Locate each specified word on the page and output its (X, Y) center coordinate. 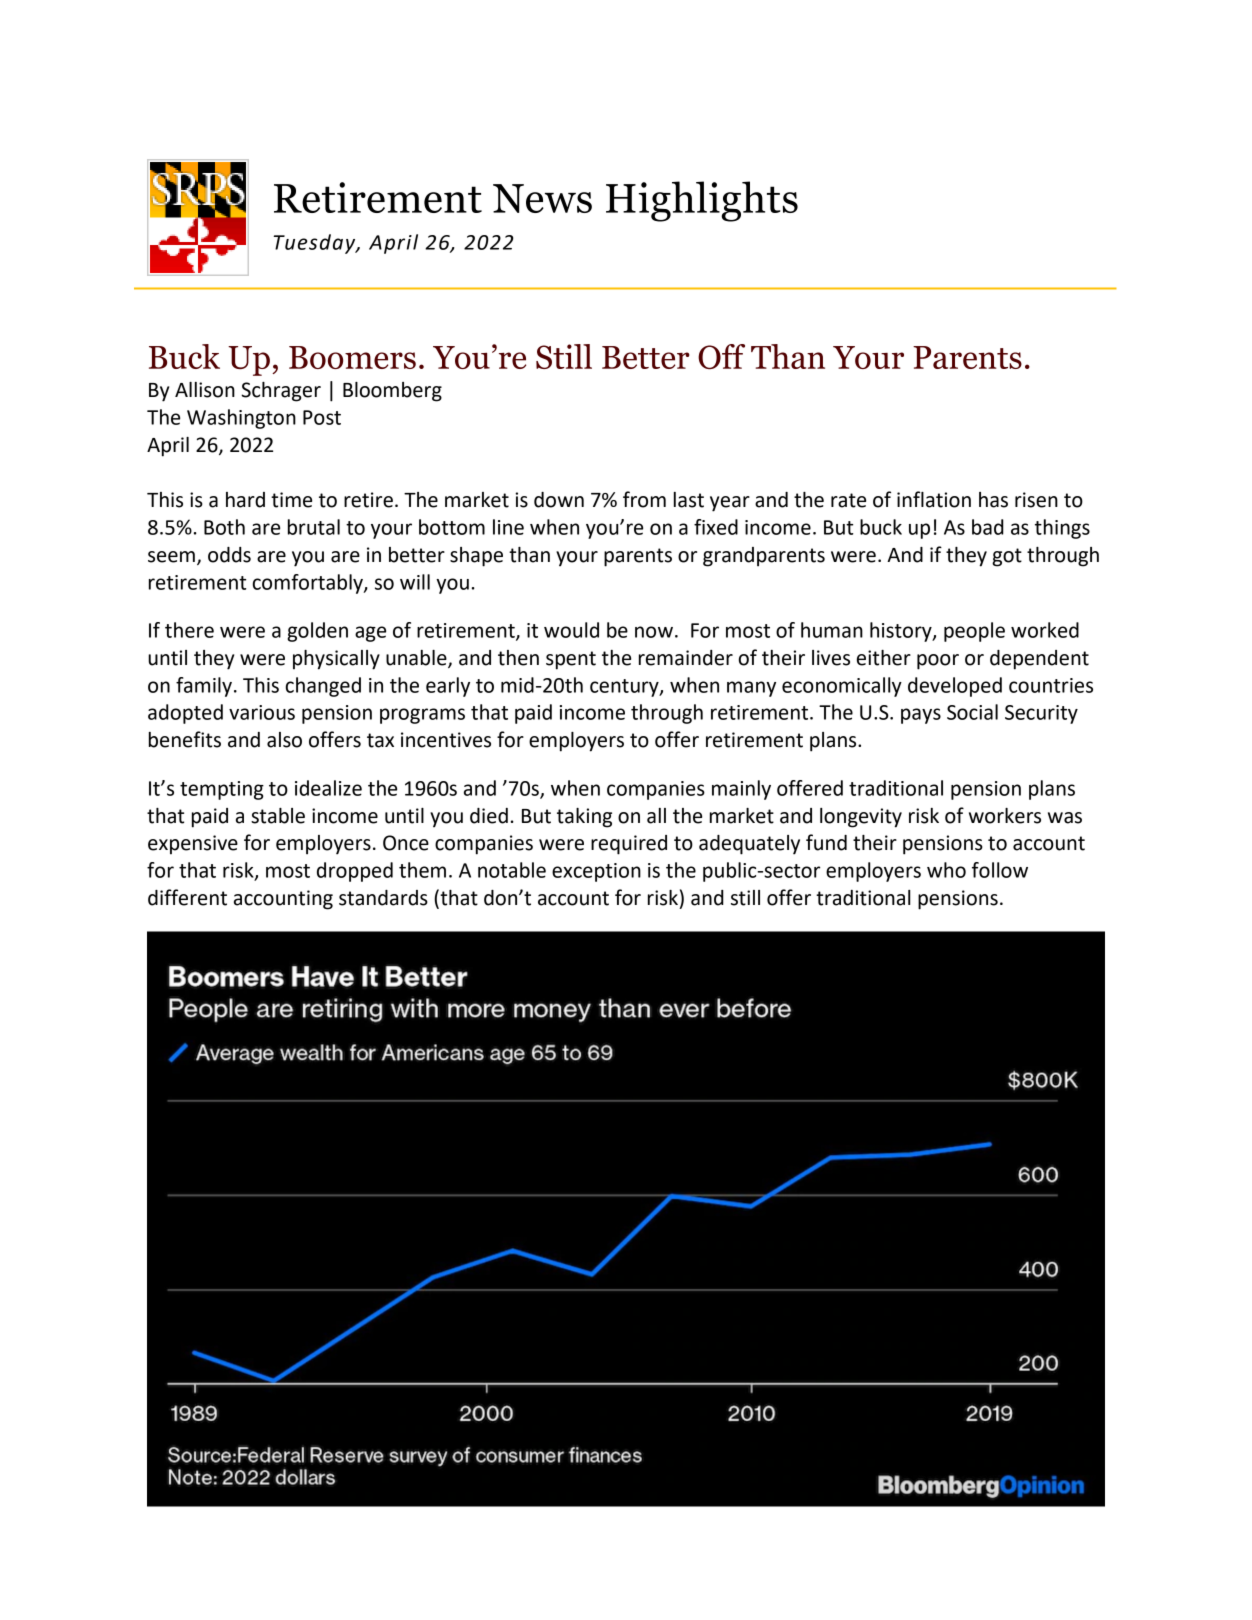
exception (596, 872)
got (1007, 557)
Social (972, 712)
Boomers (352, 357)
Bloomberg (392, 392)
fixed (716, 527)
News (542, 198)
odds (229, 555)
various (262, 712)
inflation (934, 499)
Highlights (702, 201)
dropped (355, 872)
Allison (205, 390)
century (625, 688)
